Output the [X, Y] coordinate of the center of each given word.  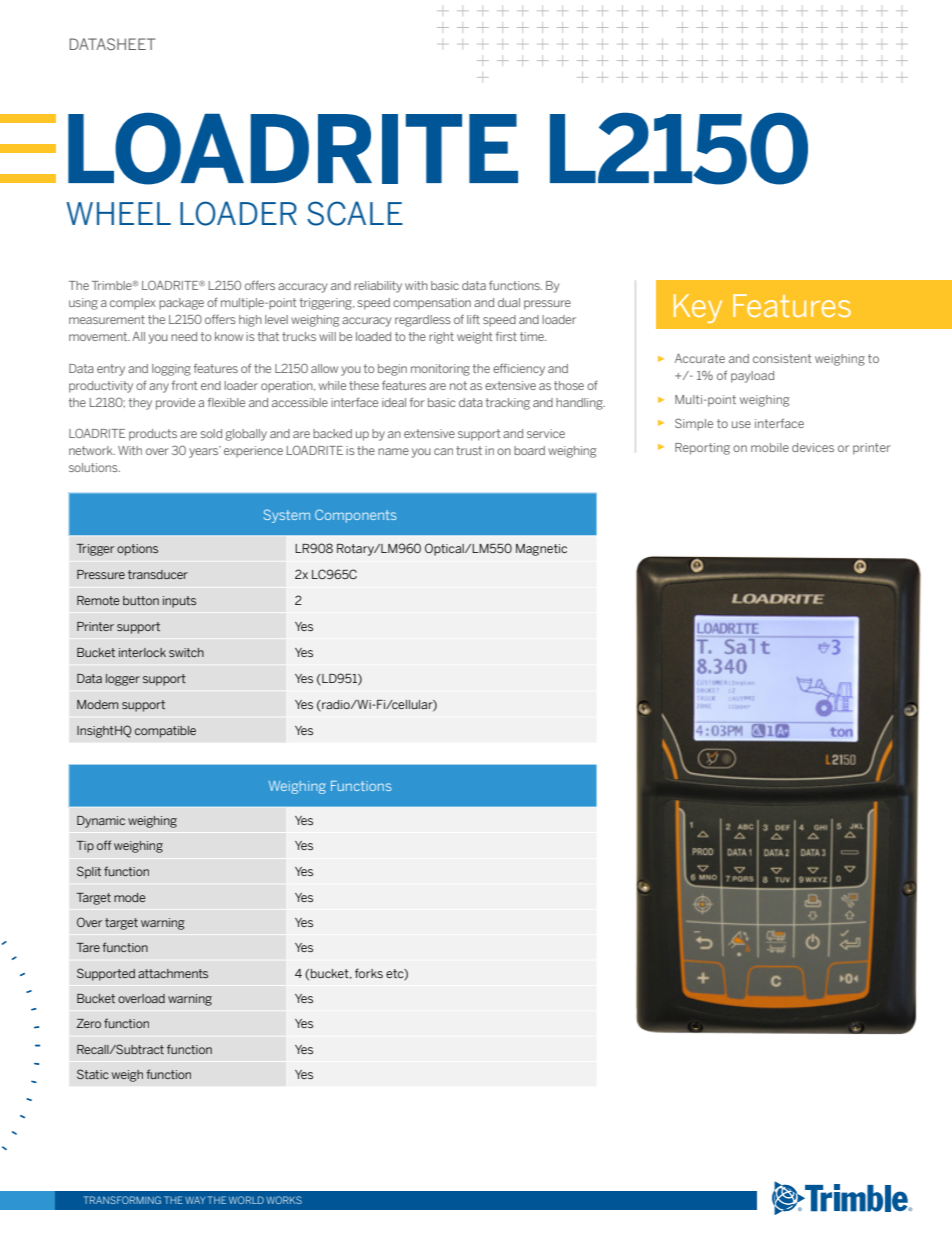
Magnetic [541, 550]
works [284, 1200]
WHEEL [118, 213]
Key [698, 308]
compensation [432, 304]
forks [369, 973]
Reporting [702, 449]
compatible [165, 732]
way [195, 1200]
